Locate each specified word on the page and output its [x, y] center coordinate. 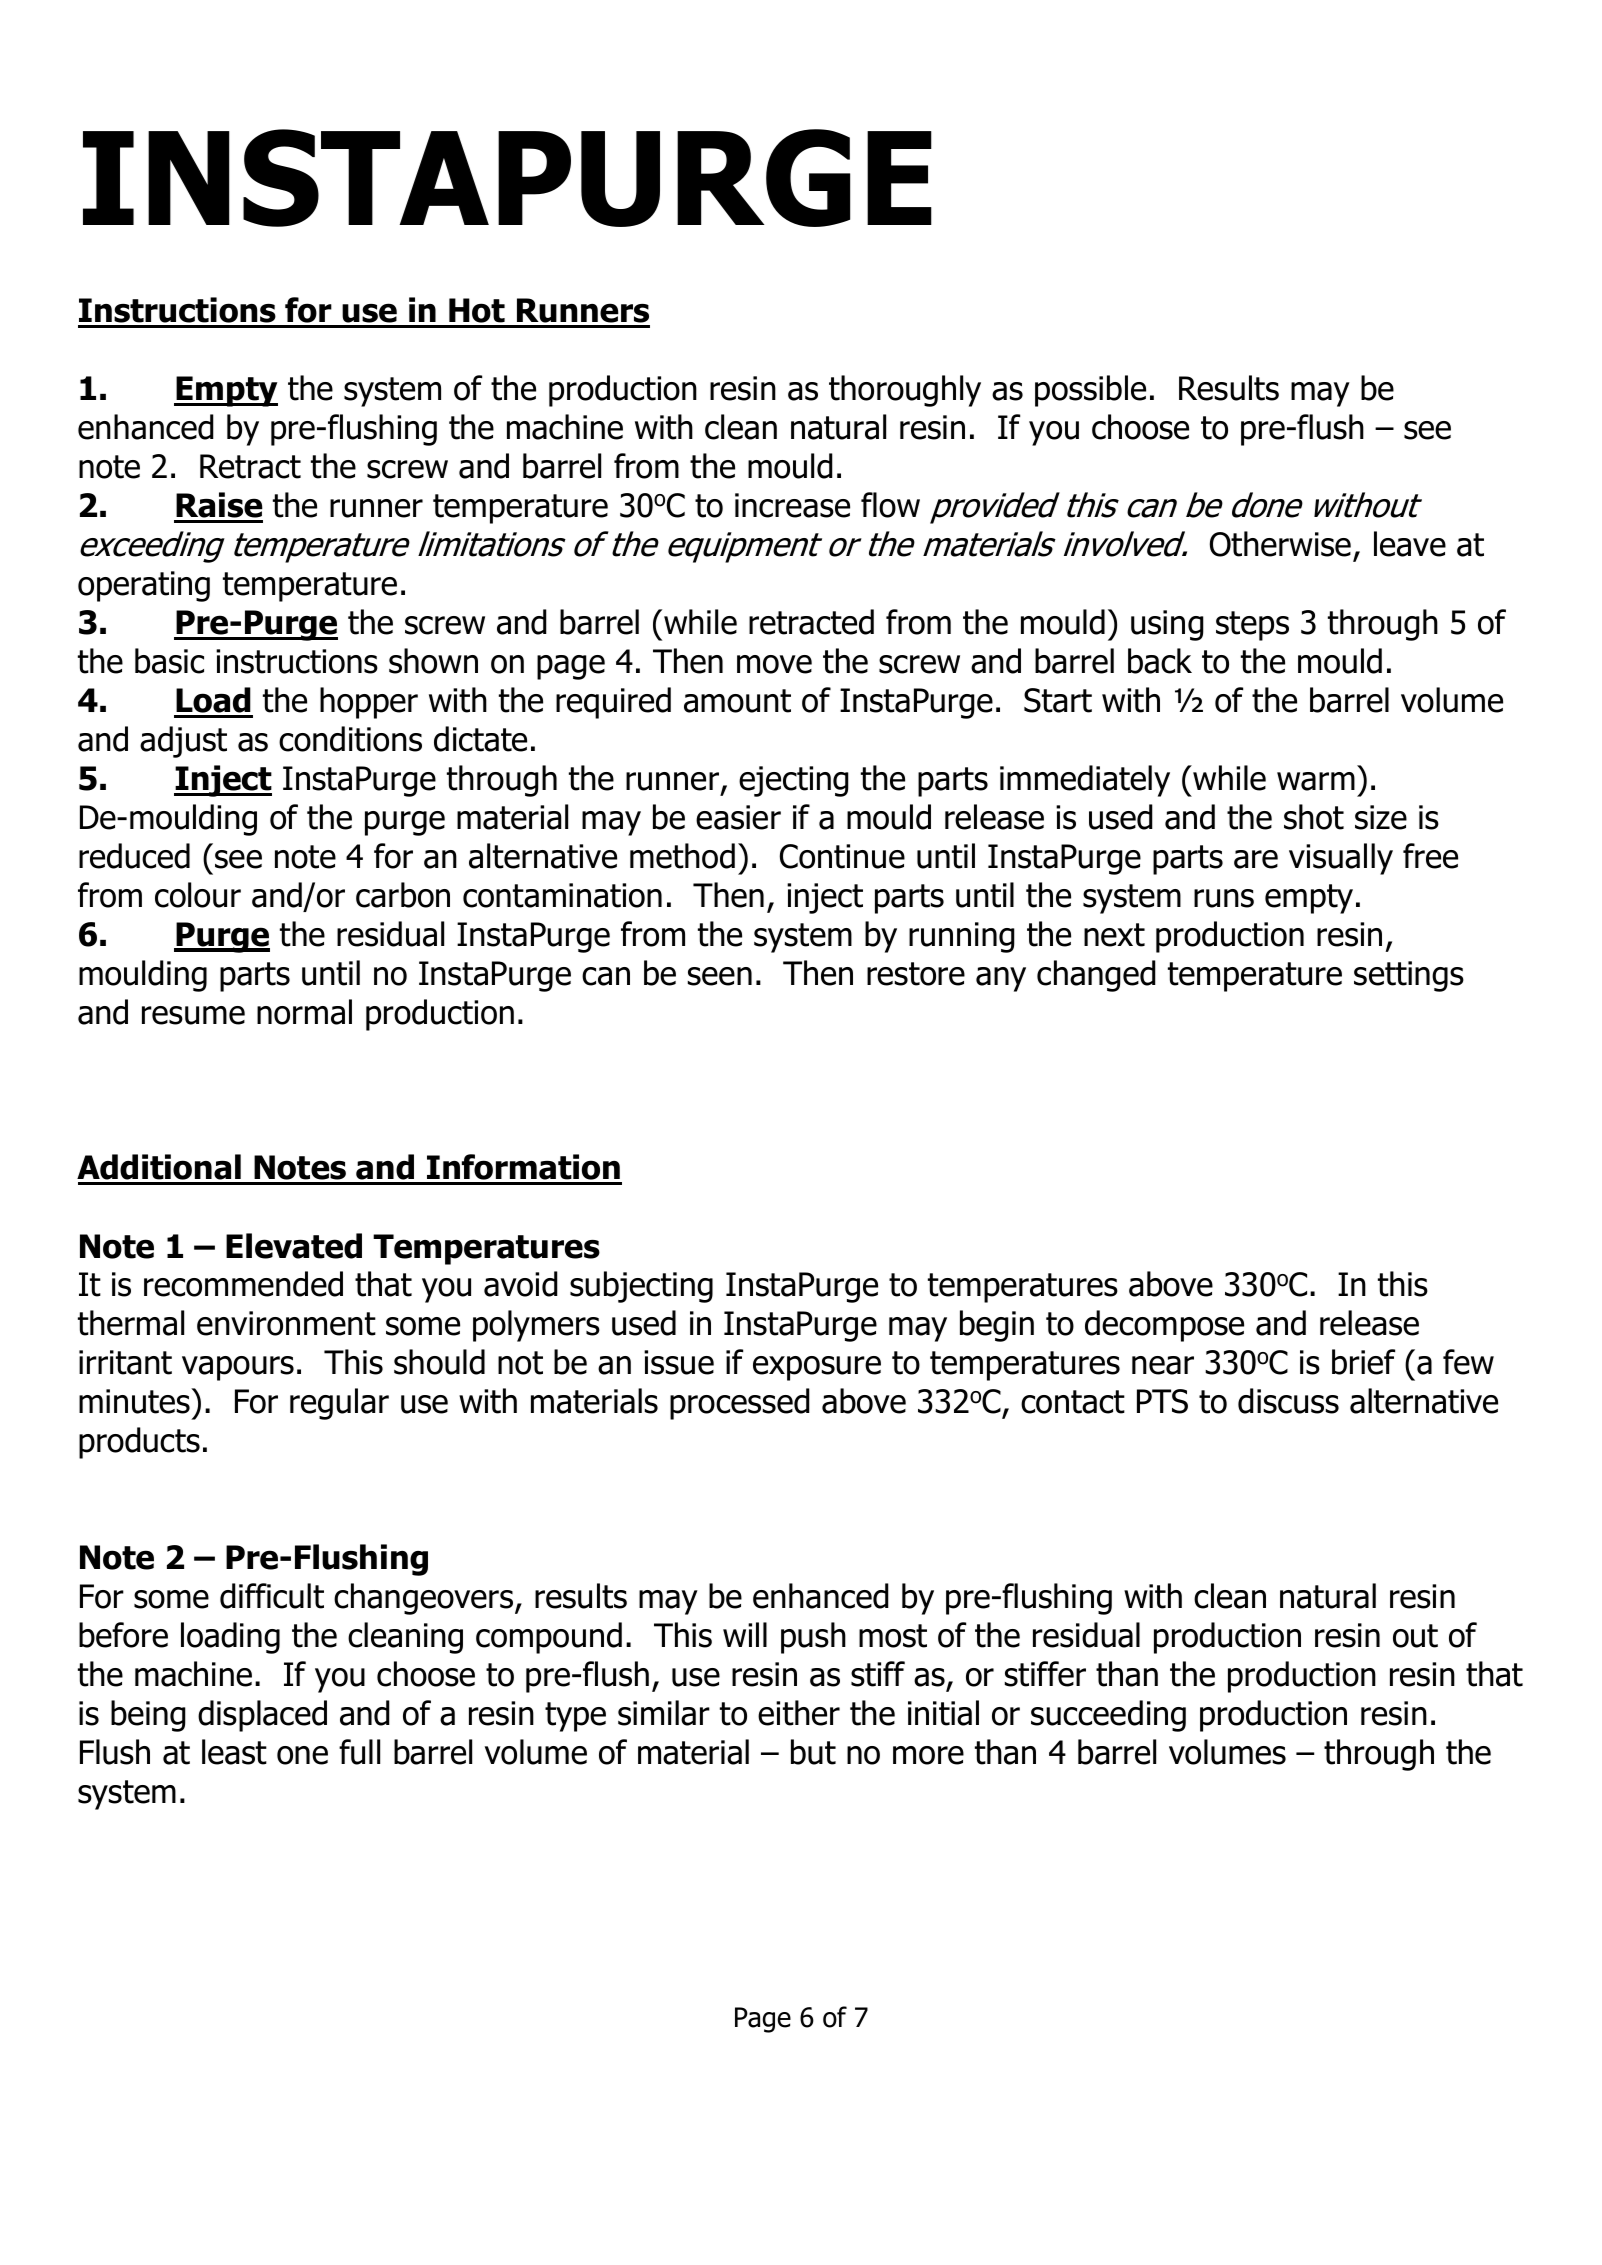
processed [740, 1404]
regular [339, 1404]
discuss [1288, 1401]
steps [1252, 626]
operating [144, 586]
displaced [262, 1716]
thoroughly [905, 391]
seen [720, 976]
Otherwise [1280, 544]
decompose [1164, 1326]
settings [1409, 976]
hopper [369, 703]
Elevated [294, 1246]
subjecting [641, 1287]
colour [198, 895]
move [774, 664]
